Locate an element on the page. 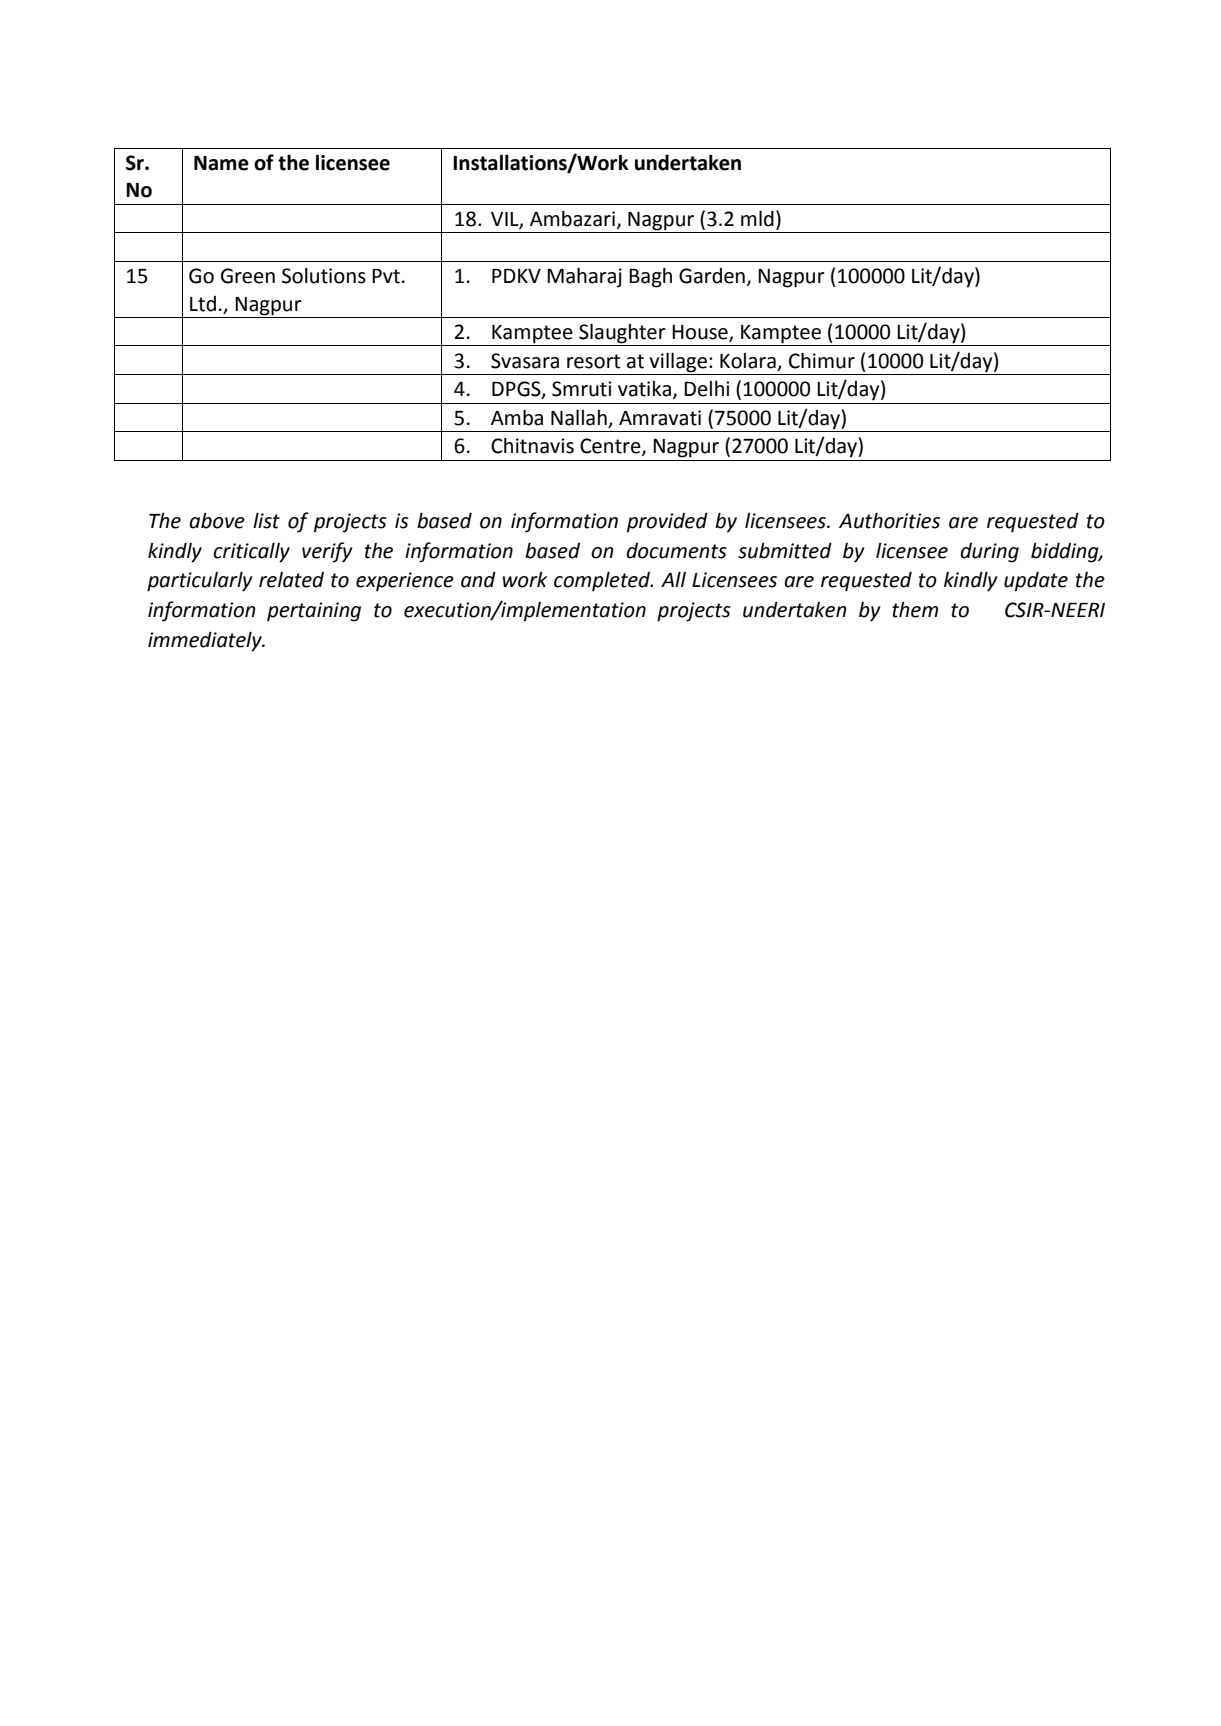  Delhi is located at coordinates (706, 389).
